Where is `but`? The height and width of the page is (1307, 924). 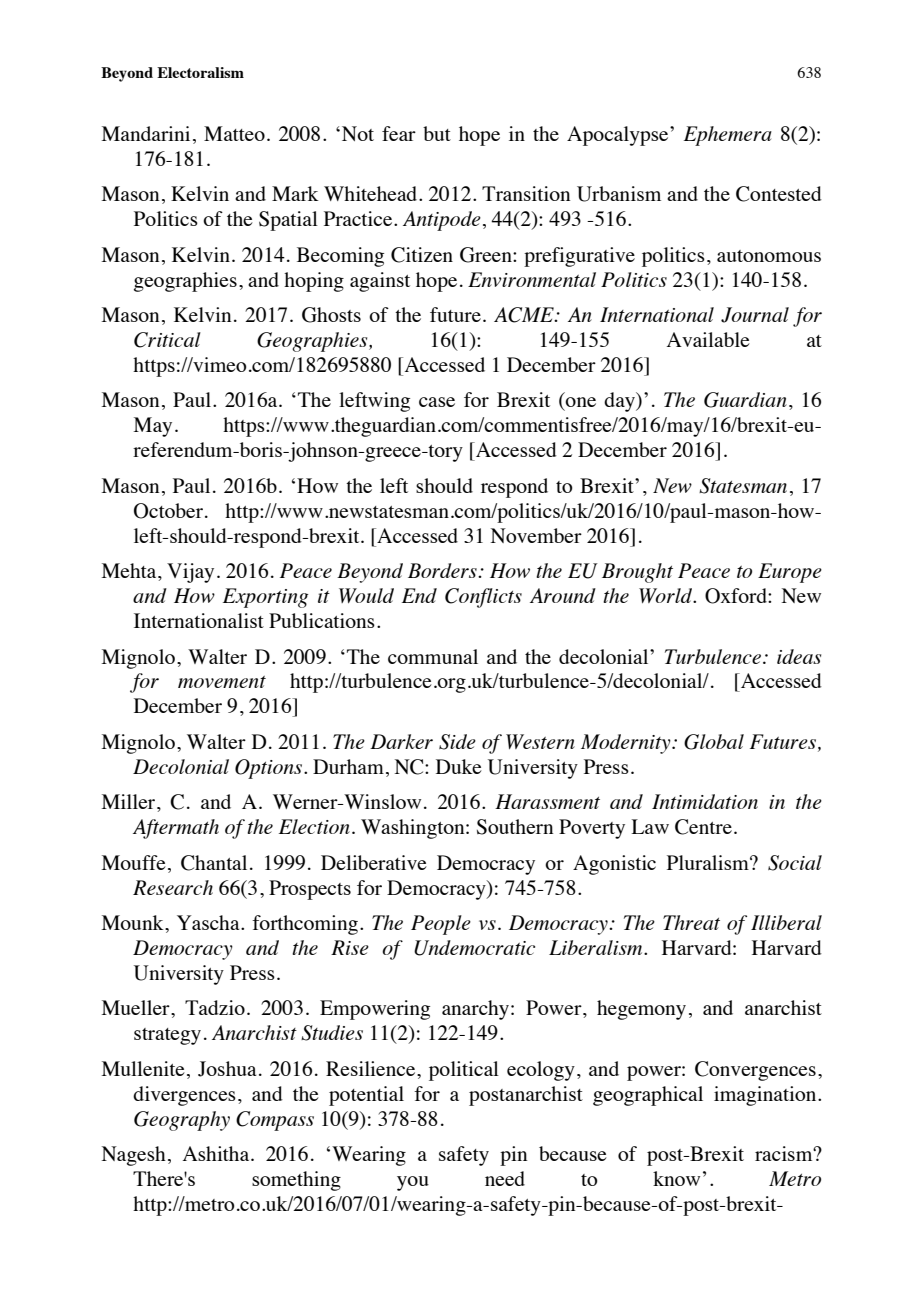 but is located at coordinates (437, 133).
